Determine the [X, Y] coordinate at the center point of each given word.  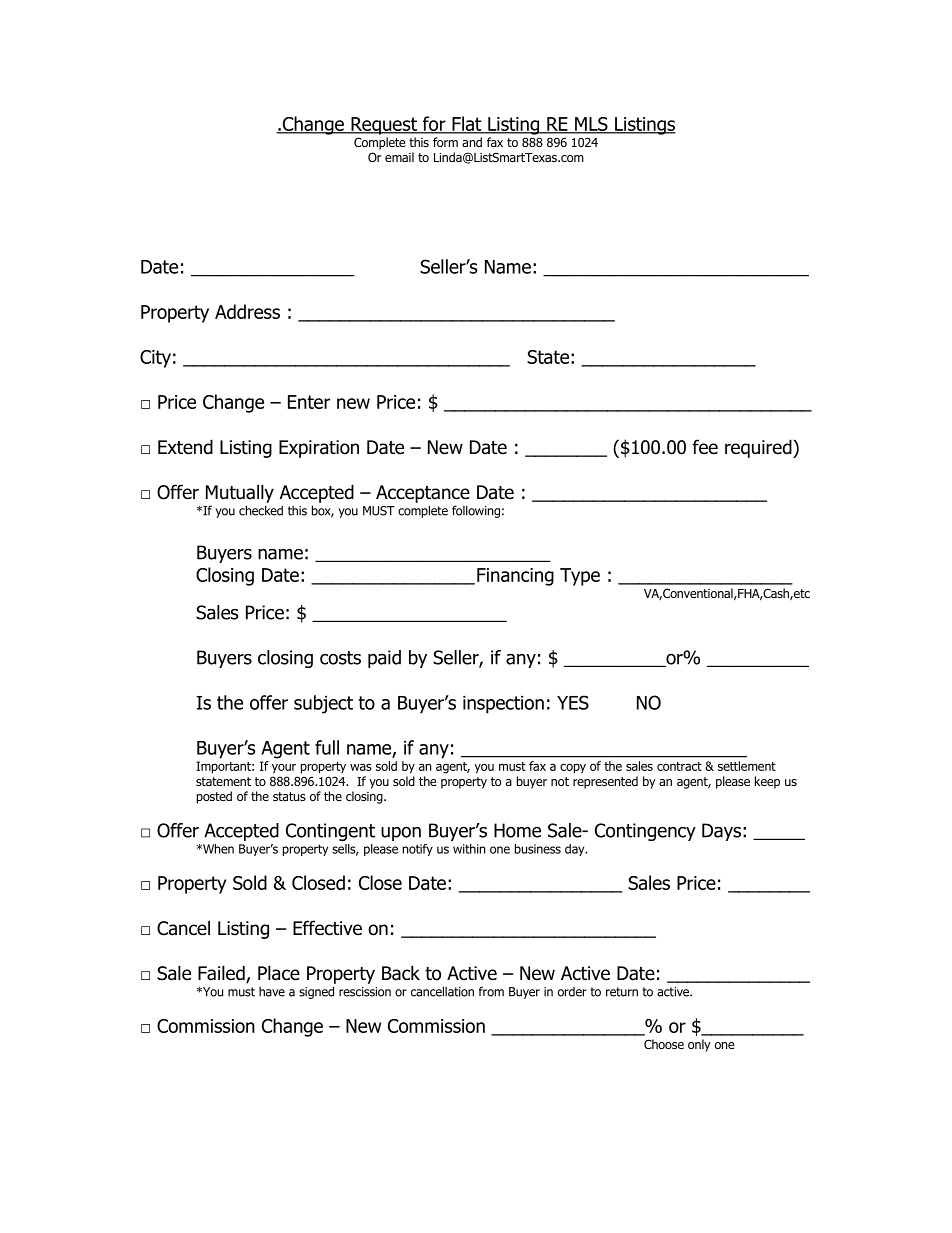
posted [214, 797]
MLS [591, 125]
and [472, 142]
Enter [309, 402]
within [469, 849]
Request [384, 126]
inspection [503, 705]
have [272, 991]
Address [247, 311]
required [759, 448]
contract [679, 766]
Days [721, 832]
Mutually [240, 493]
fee [705, 447]
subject [323, 704]
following [476, 511]
